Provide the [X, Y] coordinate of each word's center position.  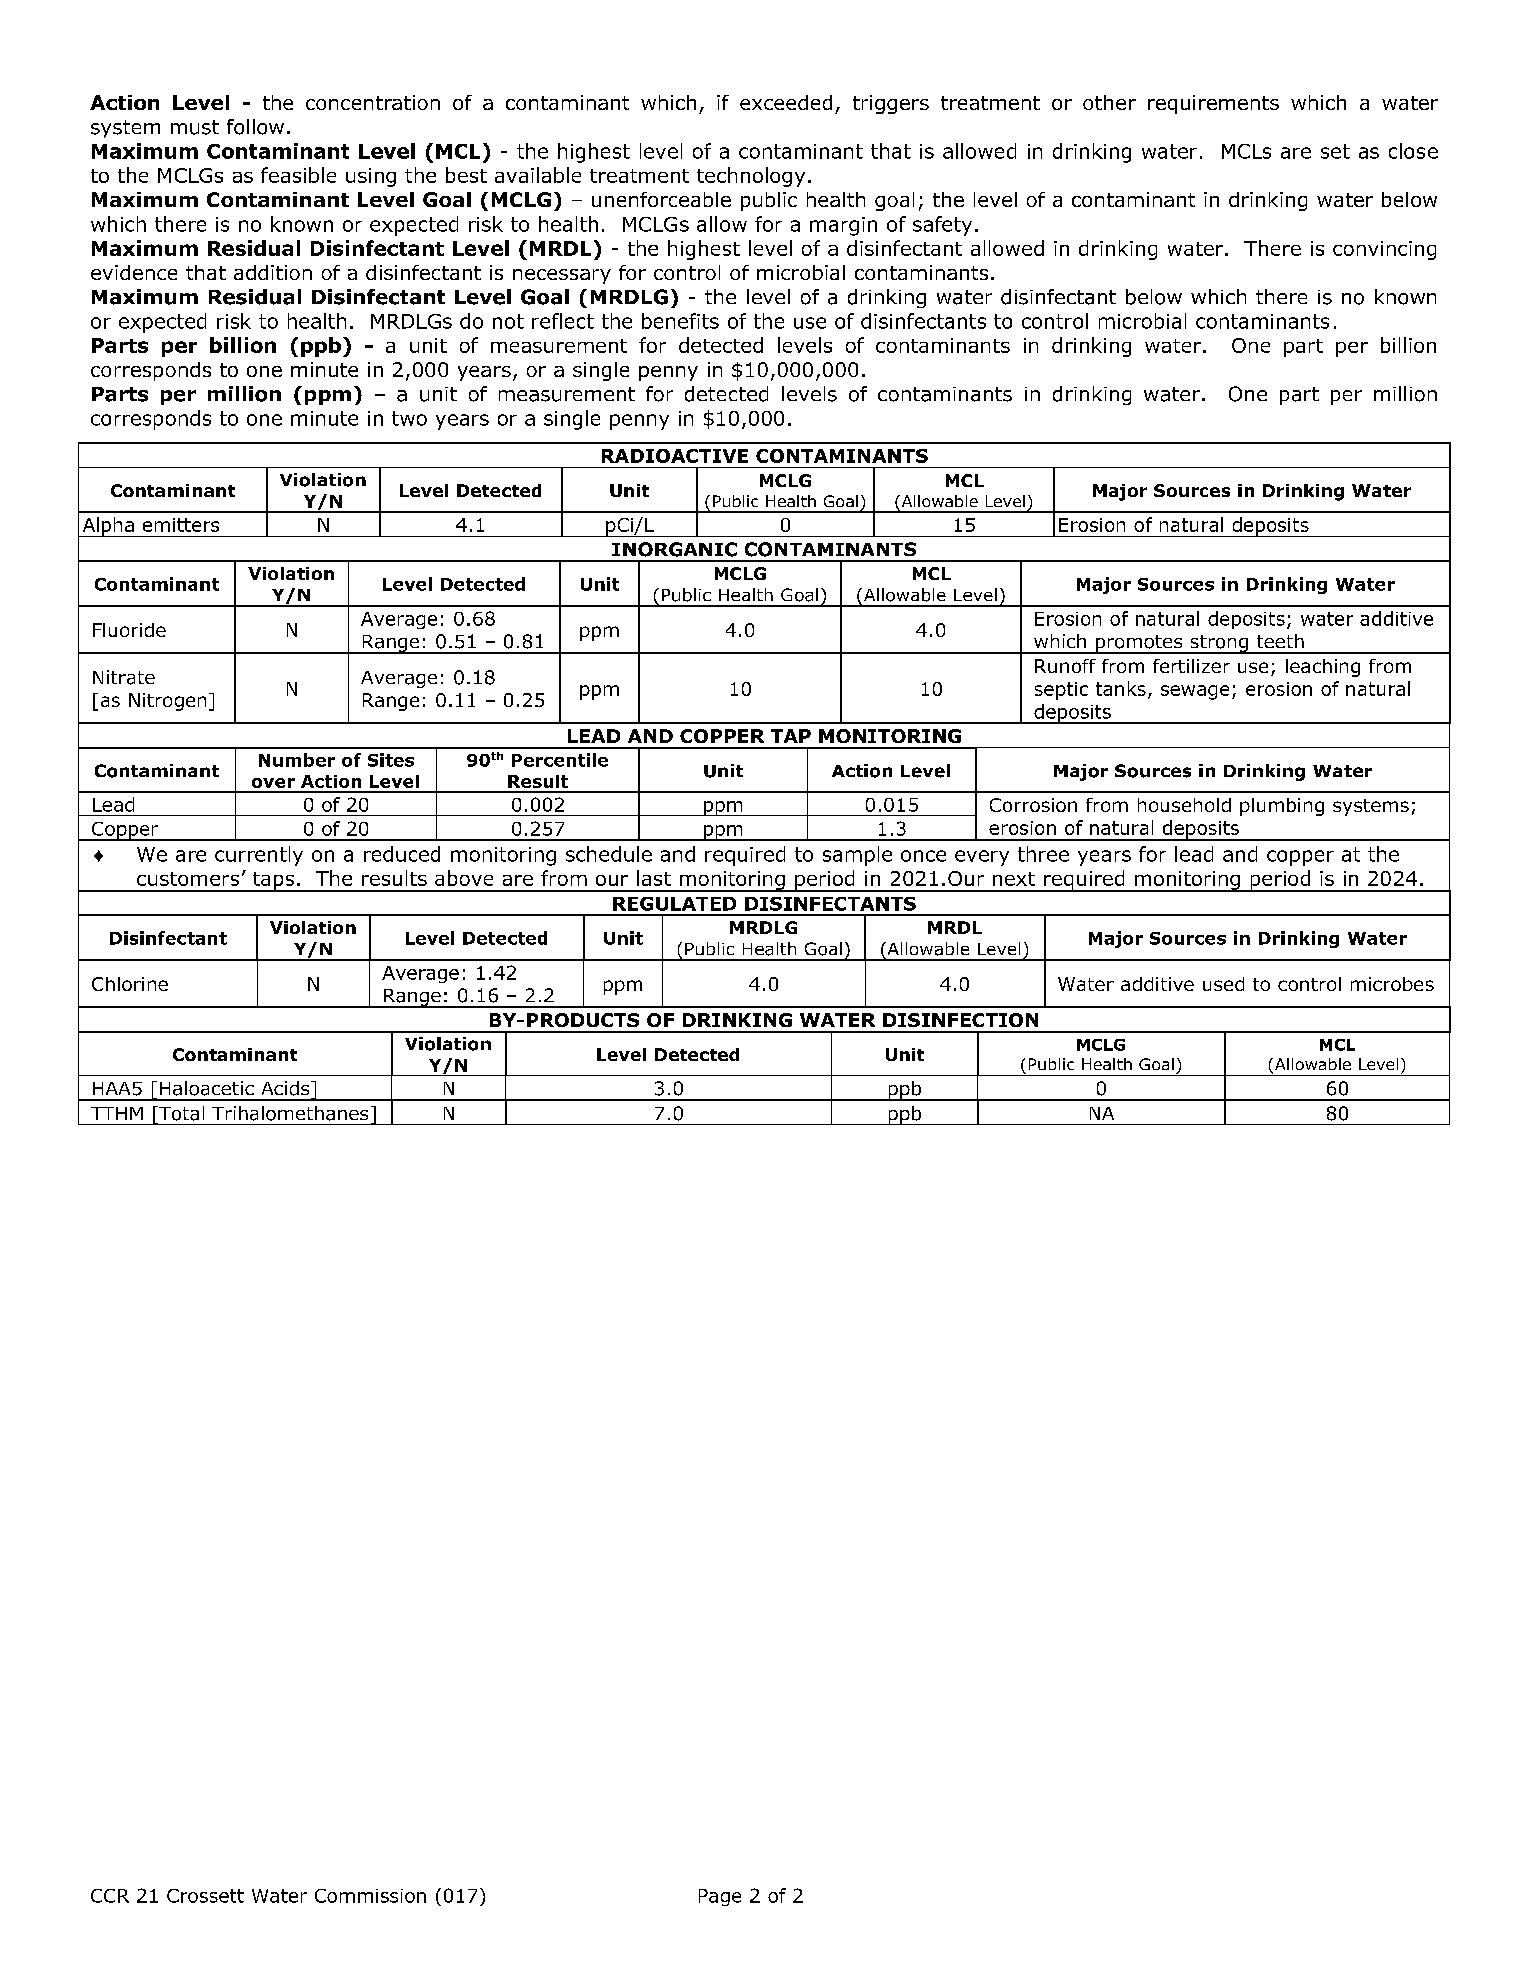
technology [751, 177]
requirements [1213, 104]
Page [720, 1897]
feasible [298, 175]
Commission [370, 1896]
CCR [110, 1896]
